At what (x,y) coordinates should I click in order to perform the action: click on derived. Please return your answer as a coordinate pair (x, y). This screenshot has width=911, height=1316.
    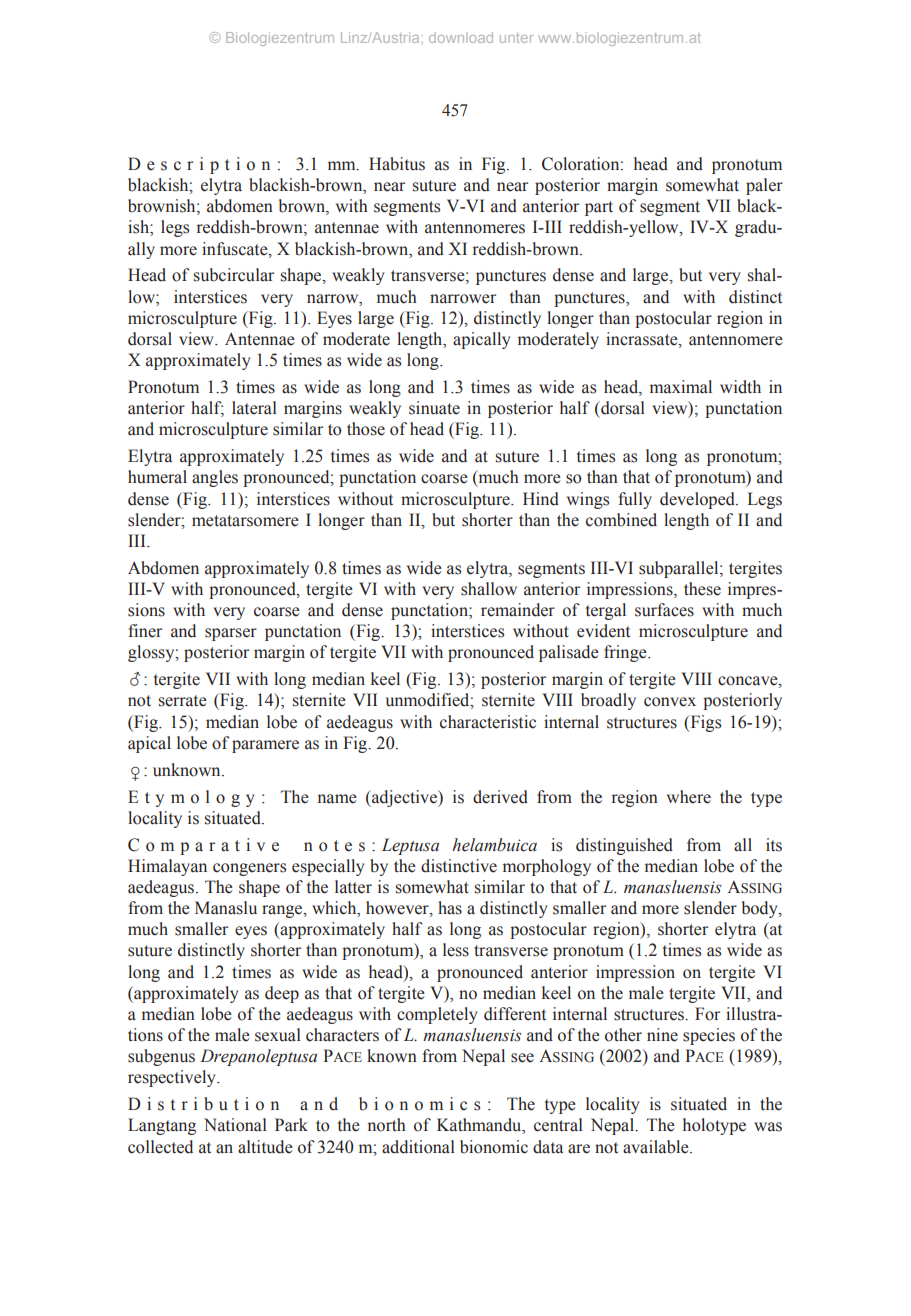
    Looking at the image, I should click on (500, 797).
